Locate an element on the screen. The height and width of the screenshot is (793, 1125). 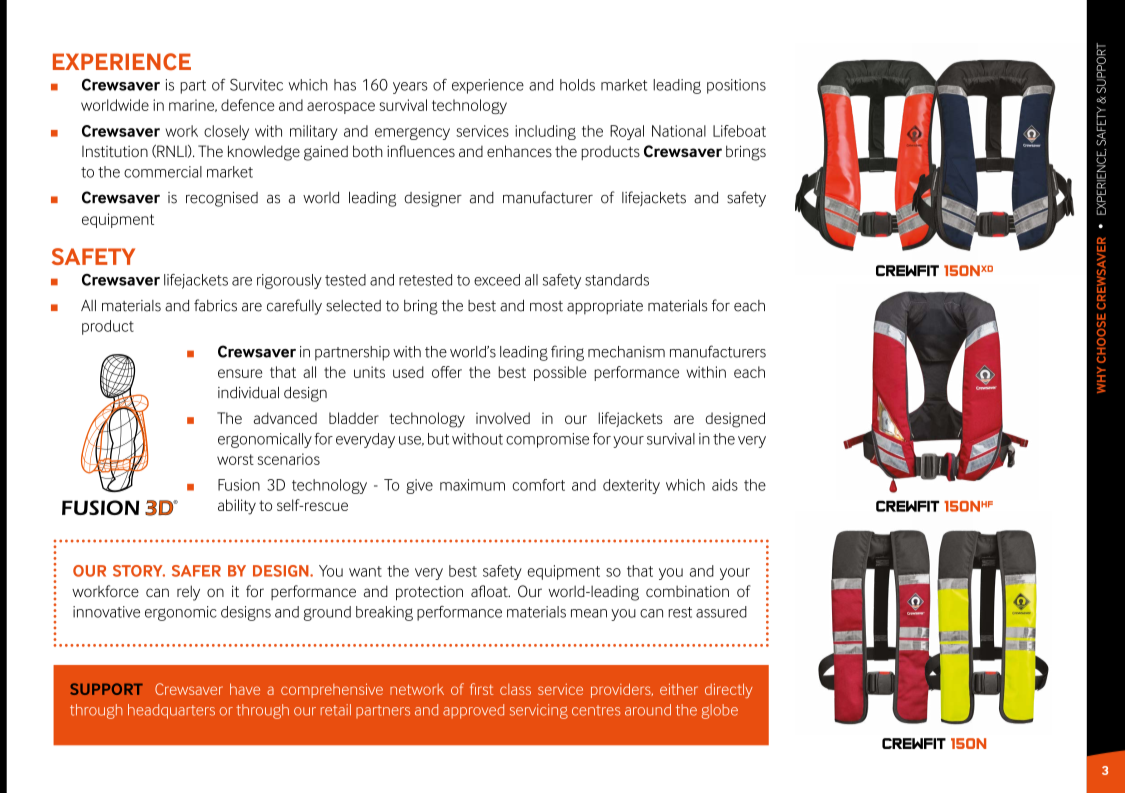
first is located at coordinates (481, 689).
